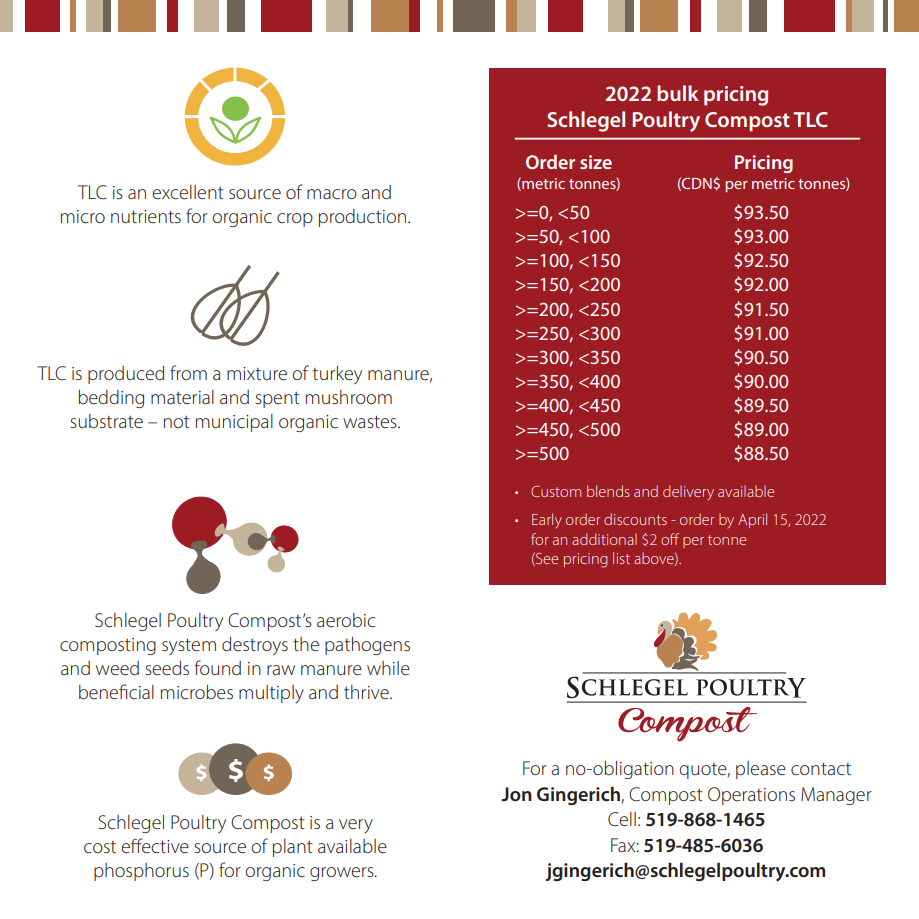  What do you see at coordinates (596, 162) in the page?
I see `size` at bounding box center [596, 162].
